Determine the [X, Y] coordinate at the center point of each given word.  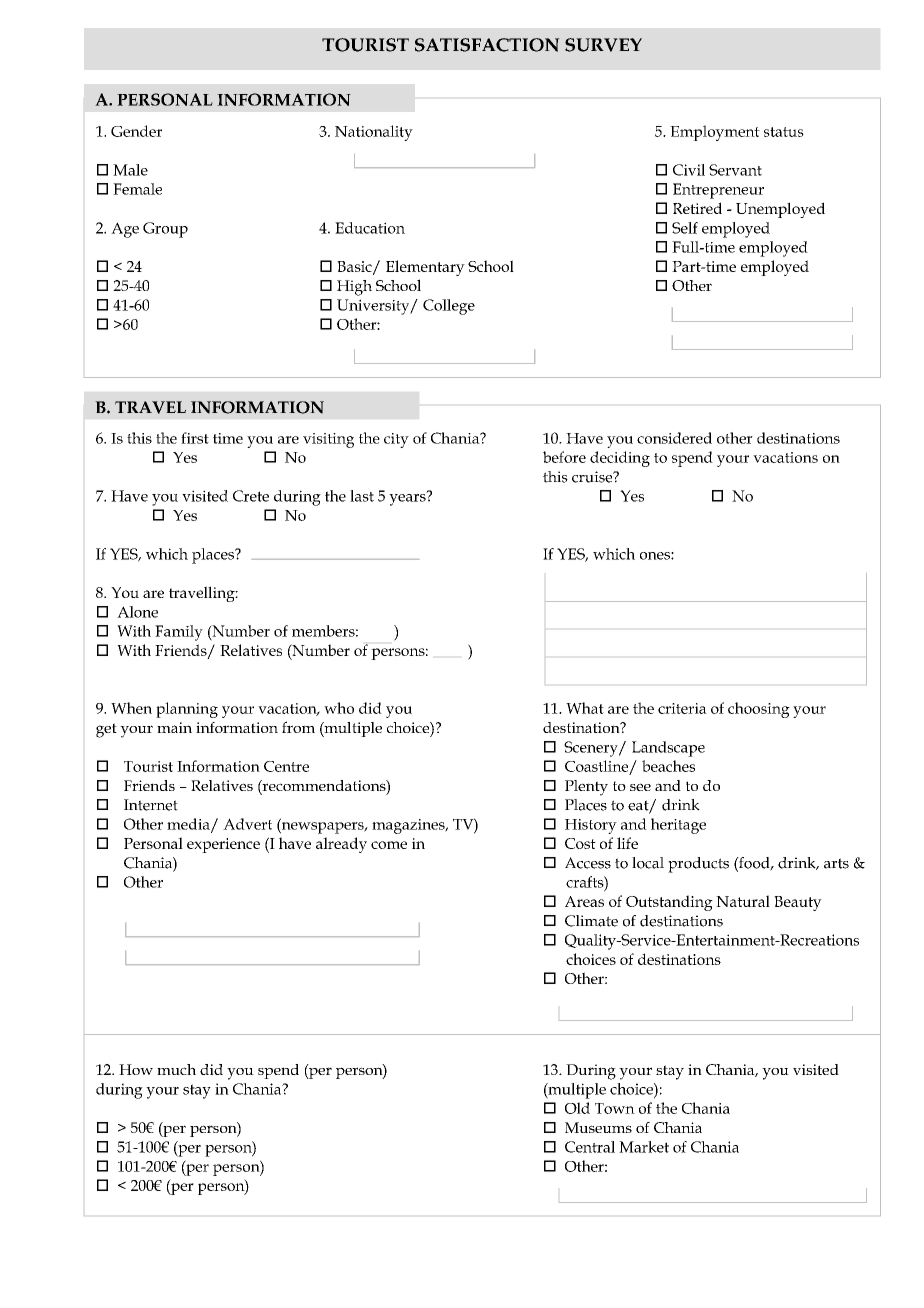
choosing [759, 710]
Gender [136, 131]
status [784, 132]
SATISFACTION [487, 45]
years [408, 499]
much [176, 1069]
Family [179, 633]
